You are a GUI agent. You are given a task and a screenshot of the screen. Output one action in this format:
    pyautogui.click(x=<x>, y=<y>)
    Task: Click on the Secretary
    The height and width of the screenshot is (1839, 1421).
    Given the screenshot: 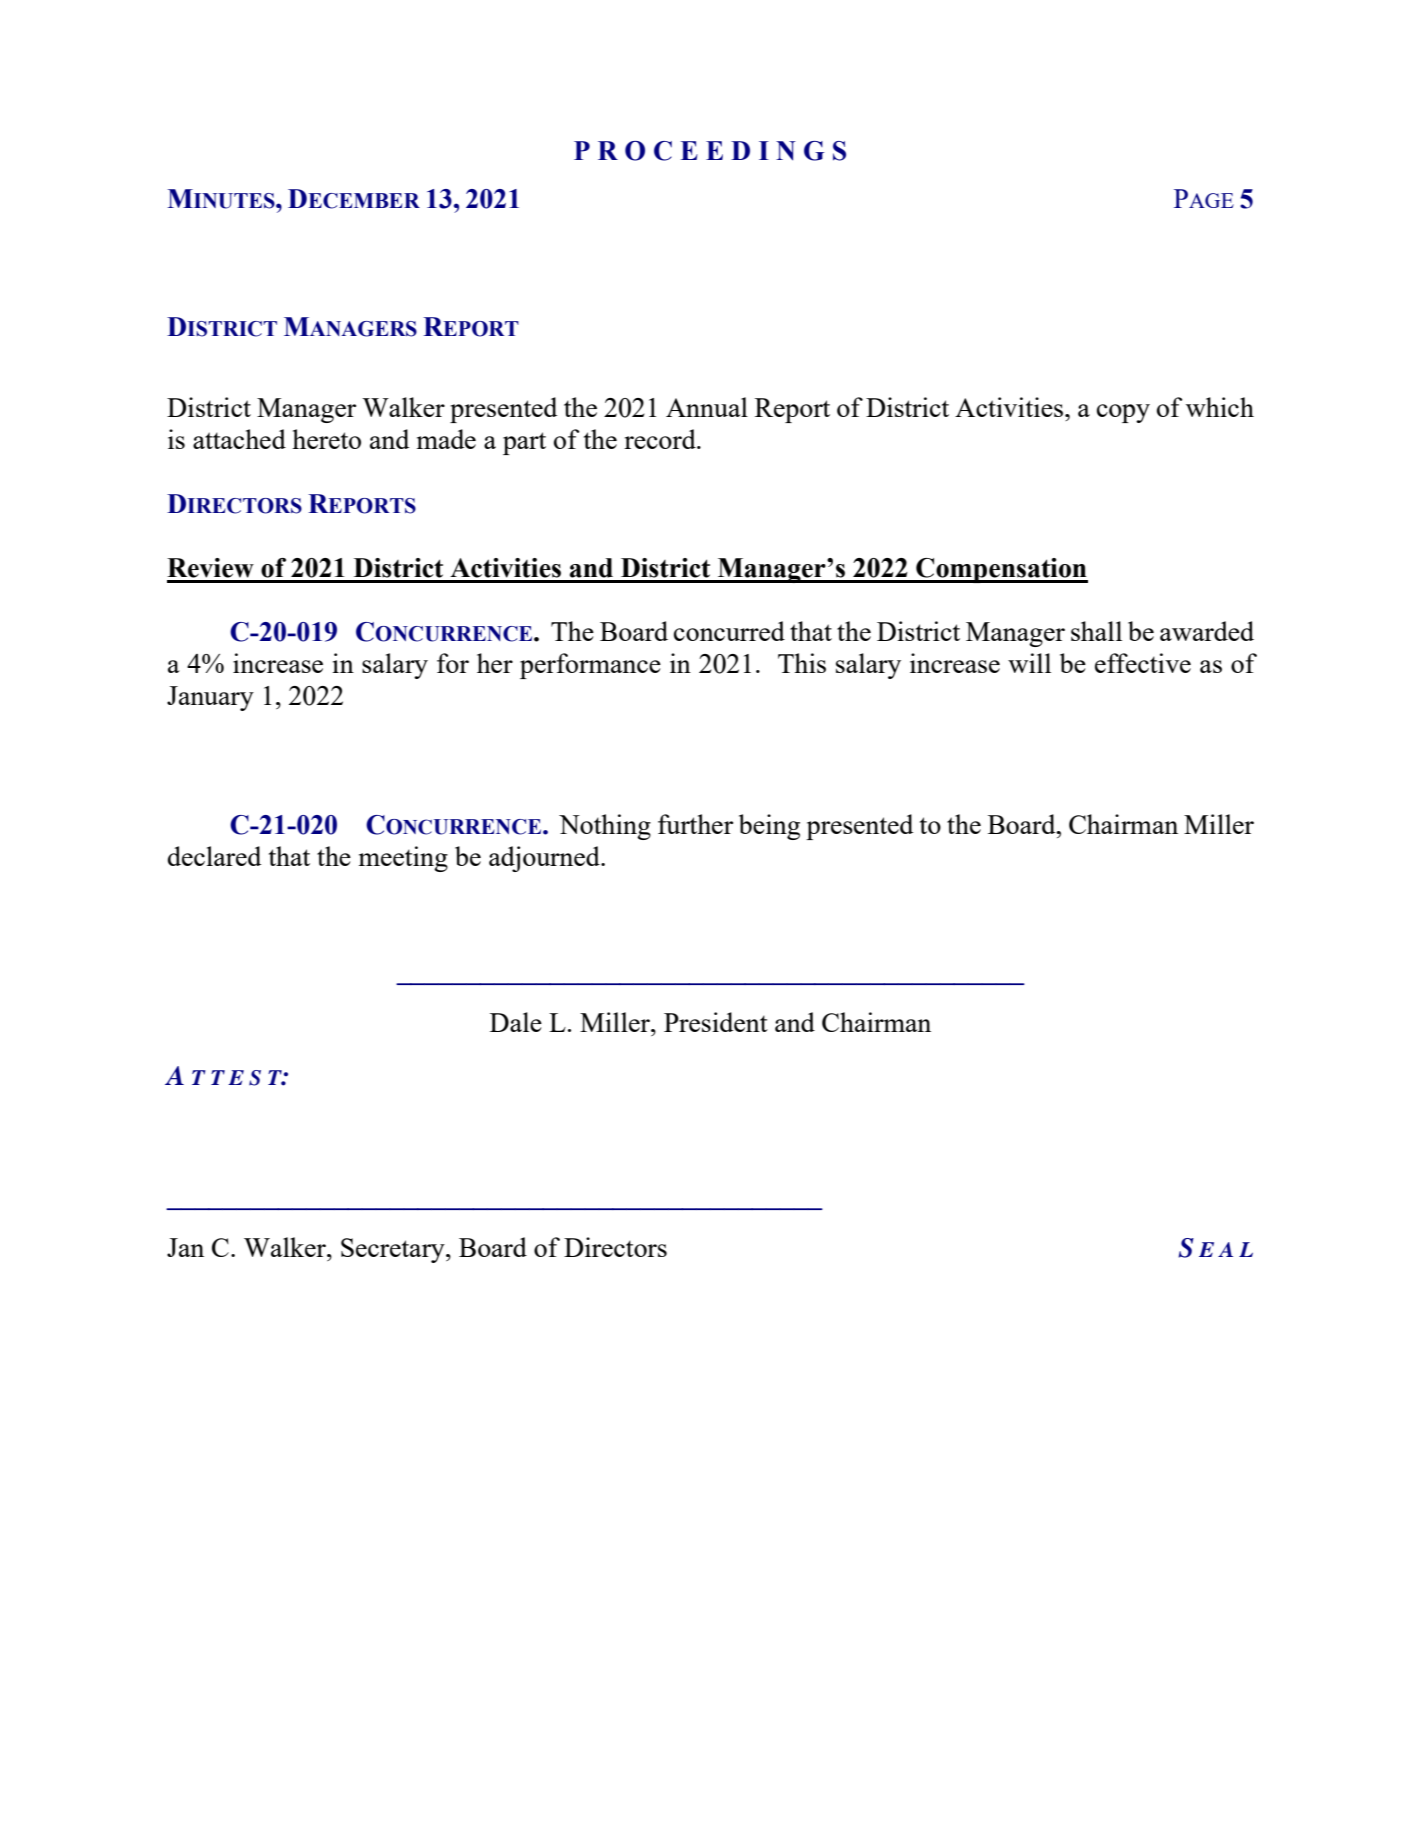 What is the action you would take?
    pyautogui.click(x=394, y=1250)
